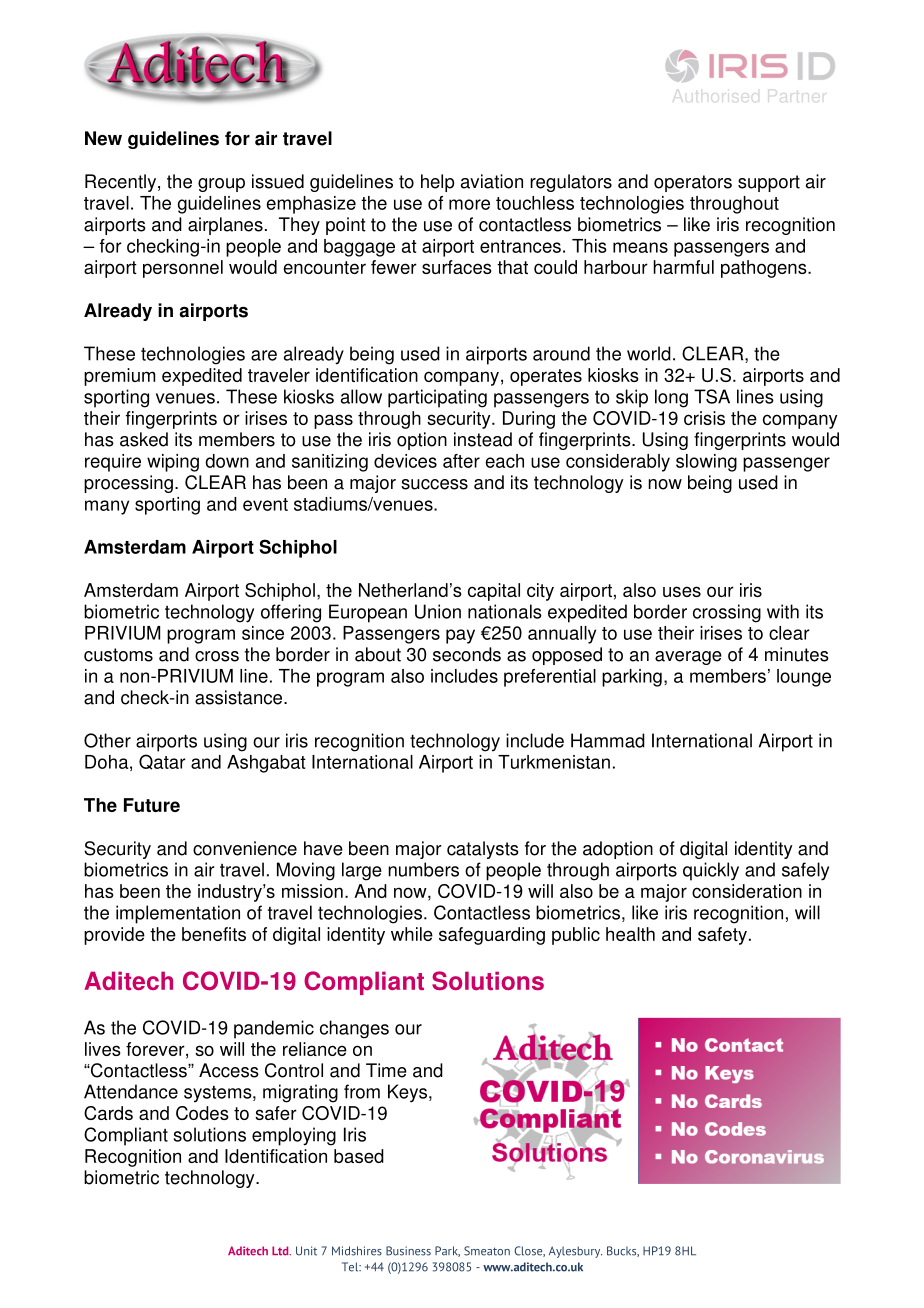  What do you see at coordinates (682, 591) in the screenshot?
I see `uses` at bounding box center [682, 591].
